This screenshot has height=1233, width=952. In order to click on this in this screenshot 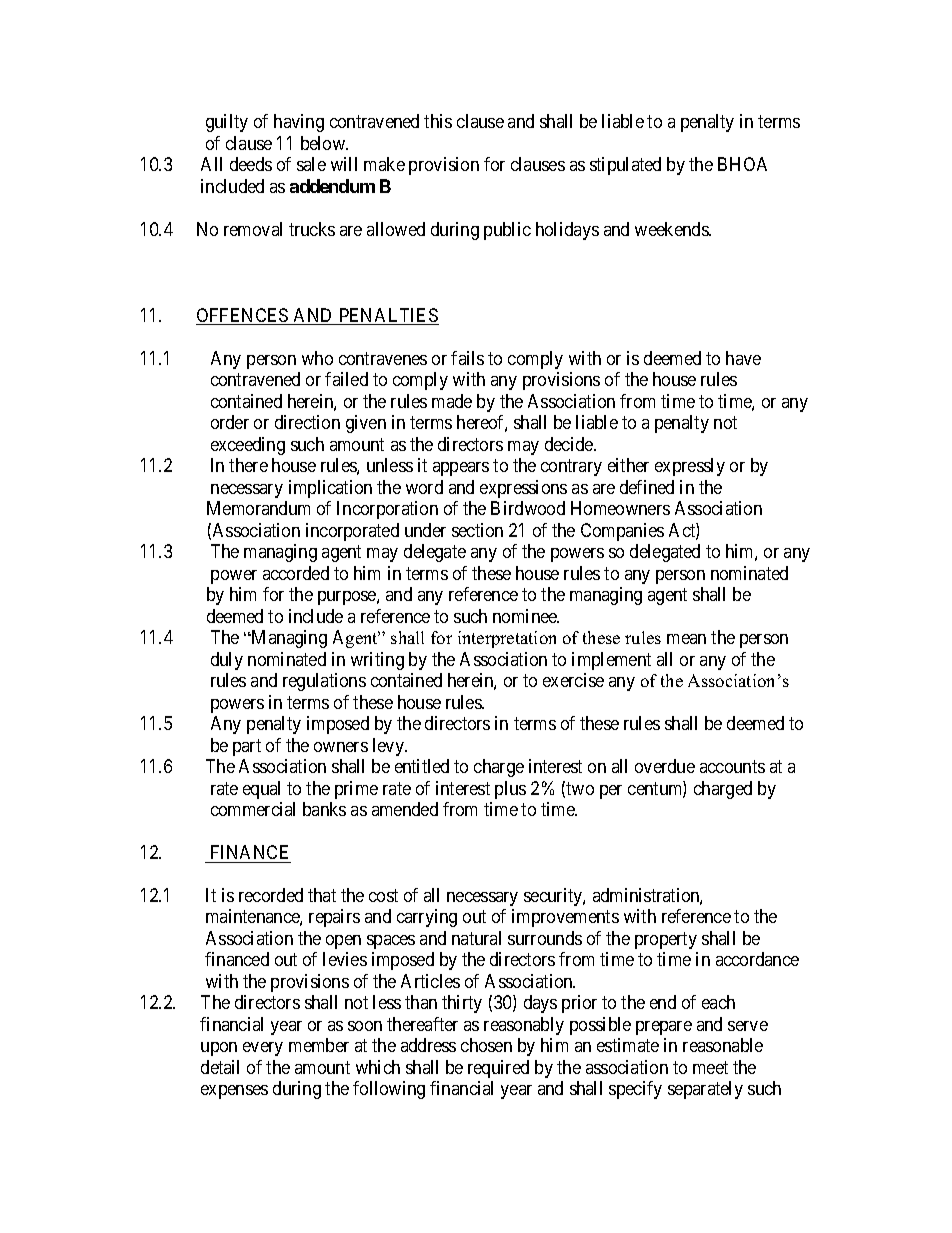, I will do `click(438, 121)`.
